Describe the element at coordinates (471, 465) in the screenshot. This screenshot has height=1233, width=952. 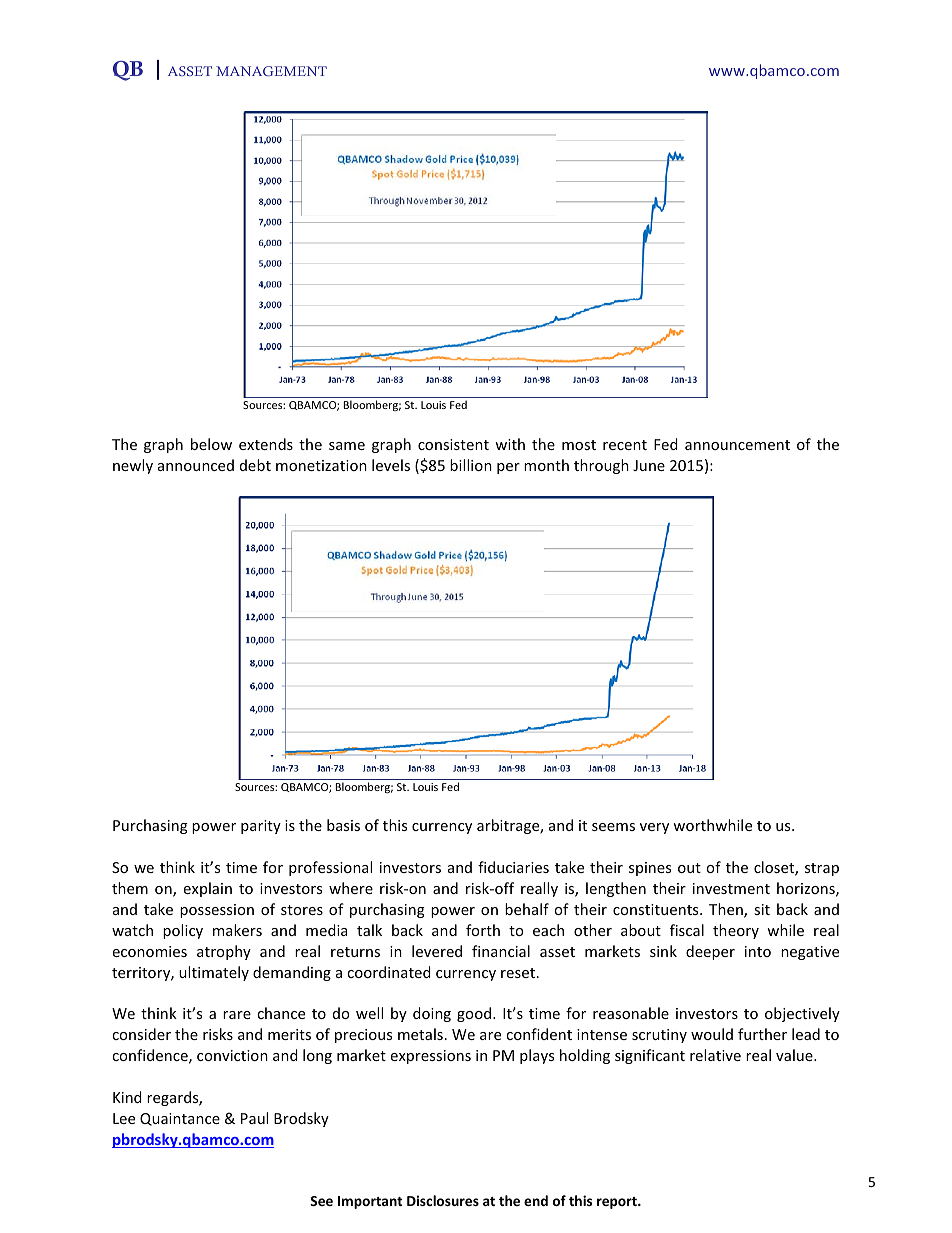
I see `billion` at that location.
